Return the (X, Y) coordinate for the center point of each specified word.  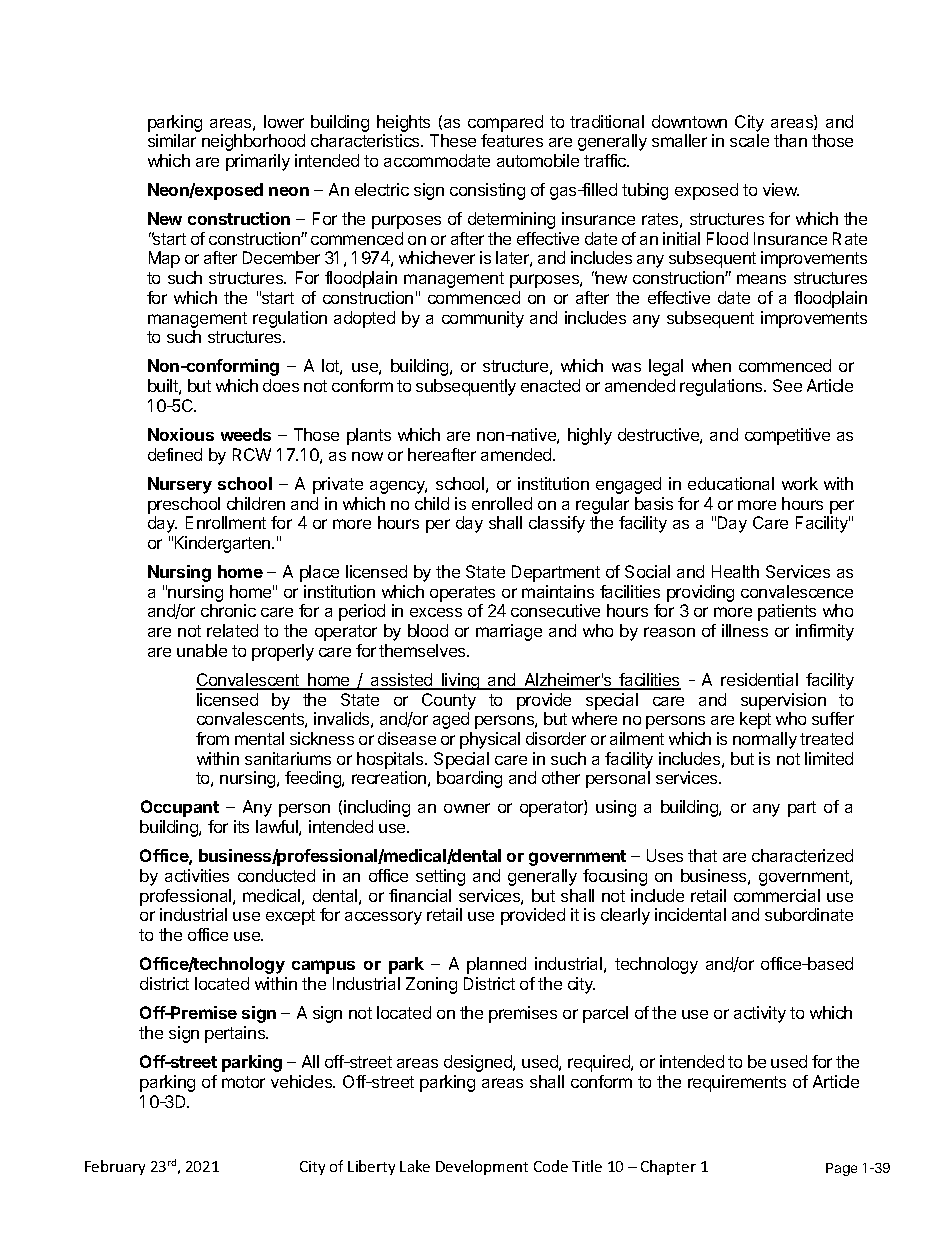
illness (745, 630)
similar (172, 140)
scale (749, 140)
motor (243, 1082)
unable (202, 650)
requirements (737, 1083)
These (453, 140)
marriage (509, 632)
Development (482, 1167)
